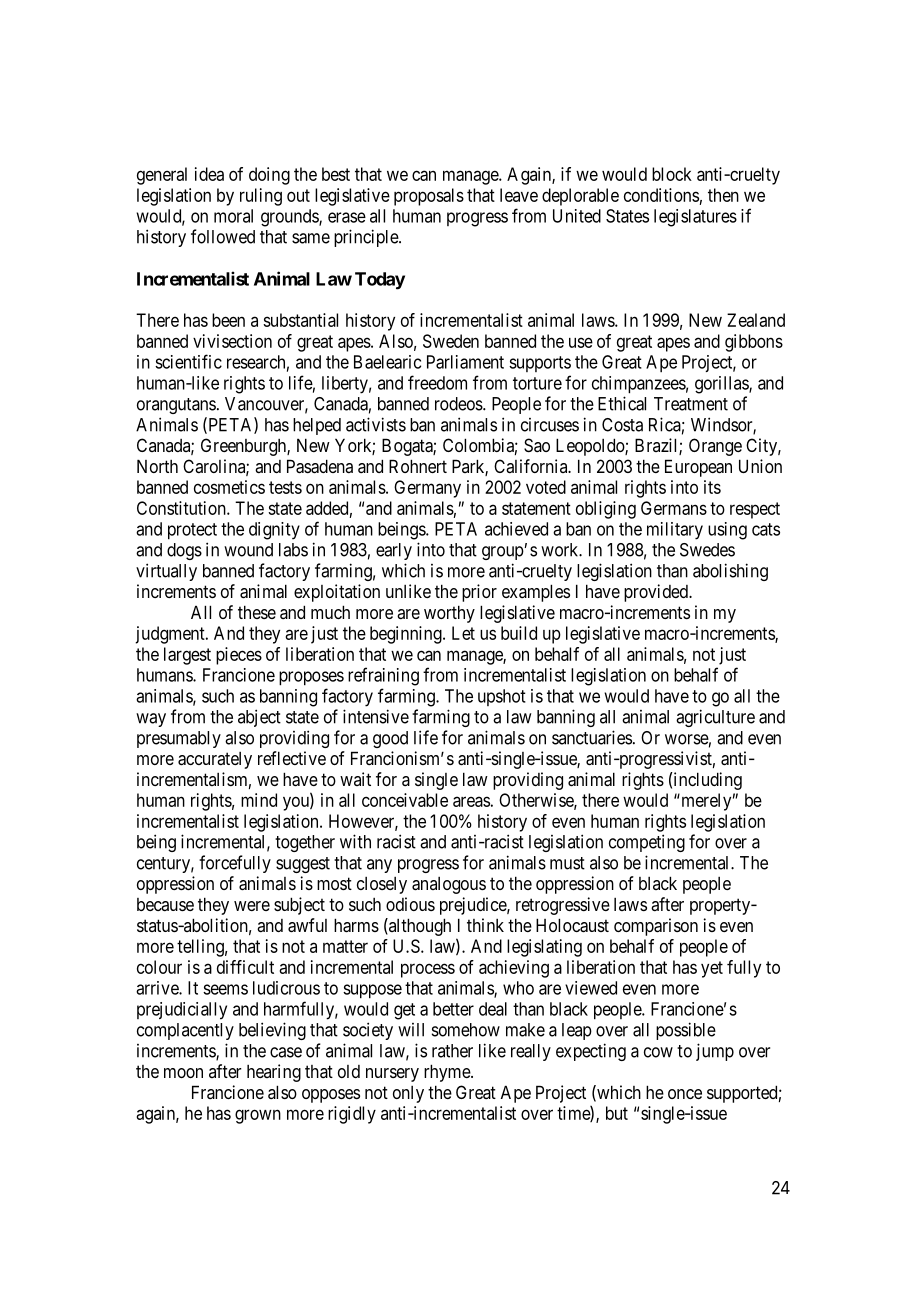  Describe the element at coordinates (463, 633) in the image. I see `Let` at that location.
